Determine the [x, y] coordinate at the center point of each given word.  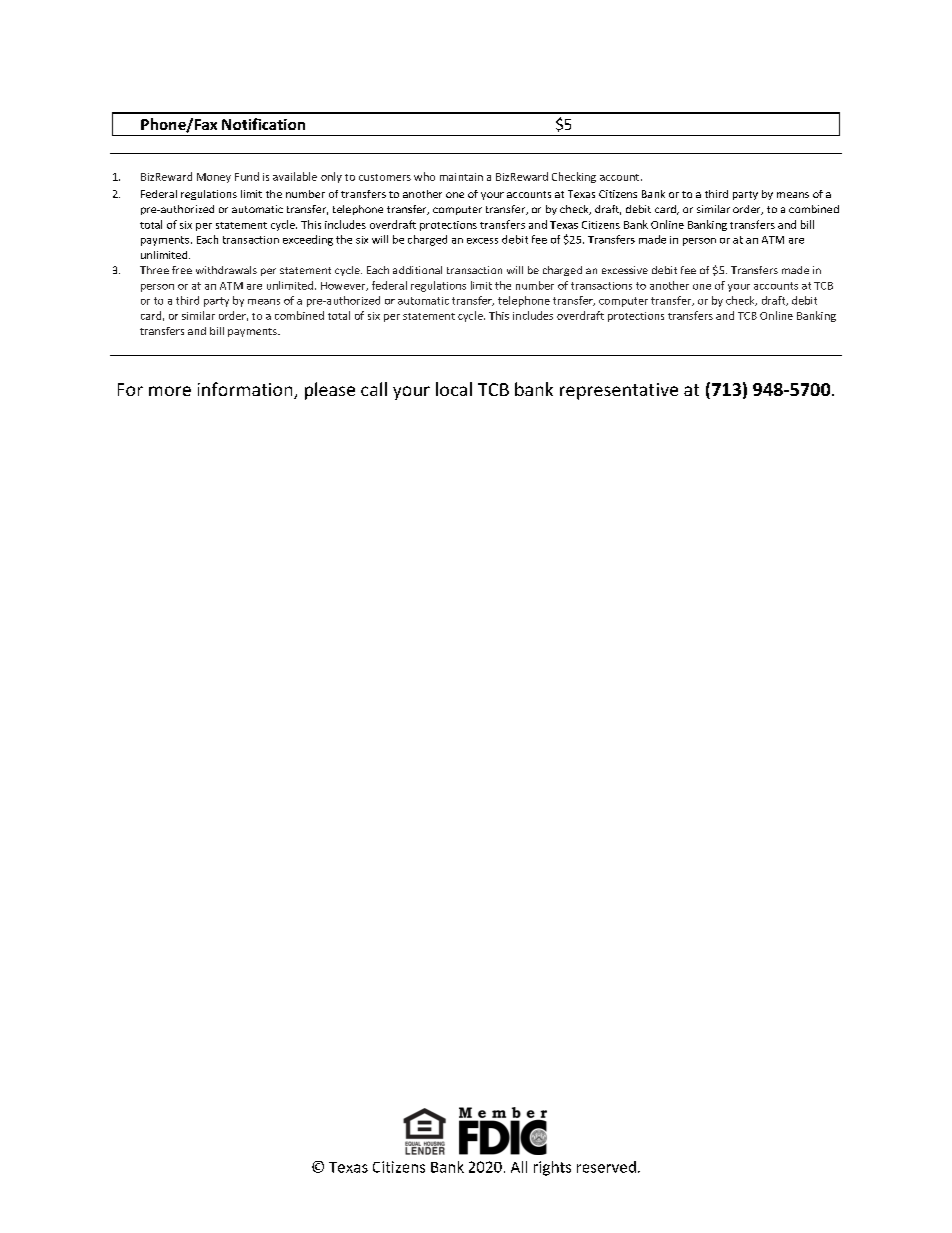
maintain [461, 177]
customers [385, 177]
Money [214, 178]
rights [552, 1168]
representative [619, 391]
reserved [606, 1167]
